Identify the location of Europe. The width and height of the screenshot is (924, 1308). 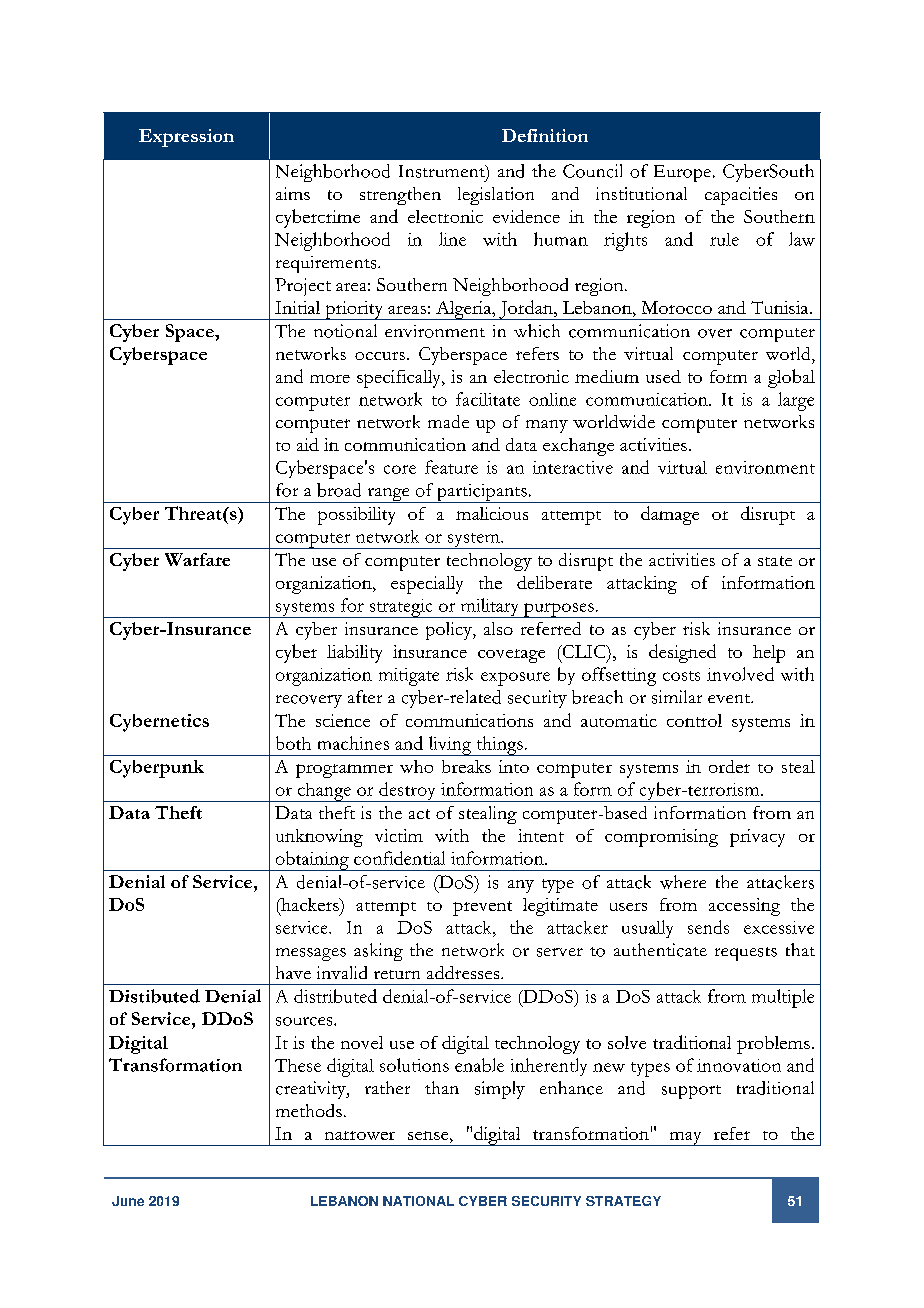
(682, 173).
